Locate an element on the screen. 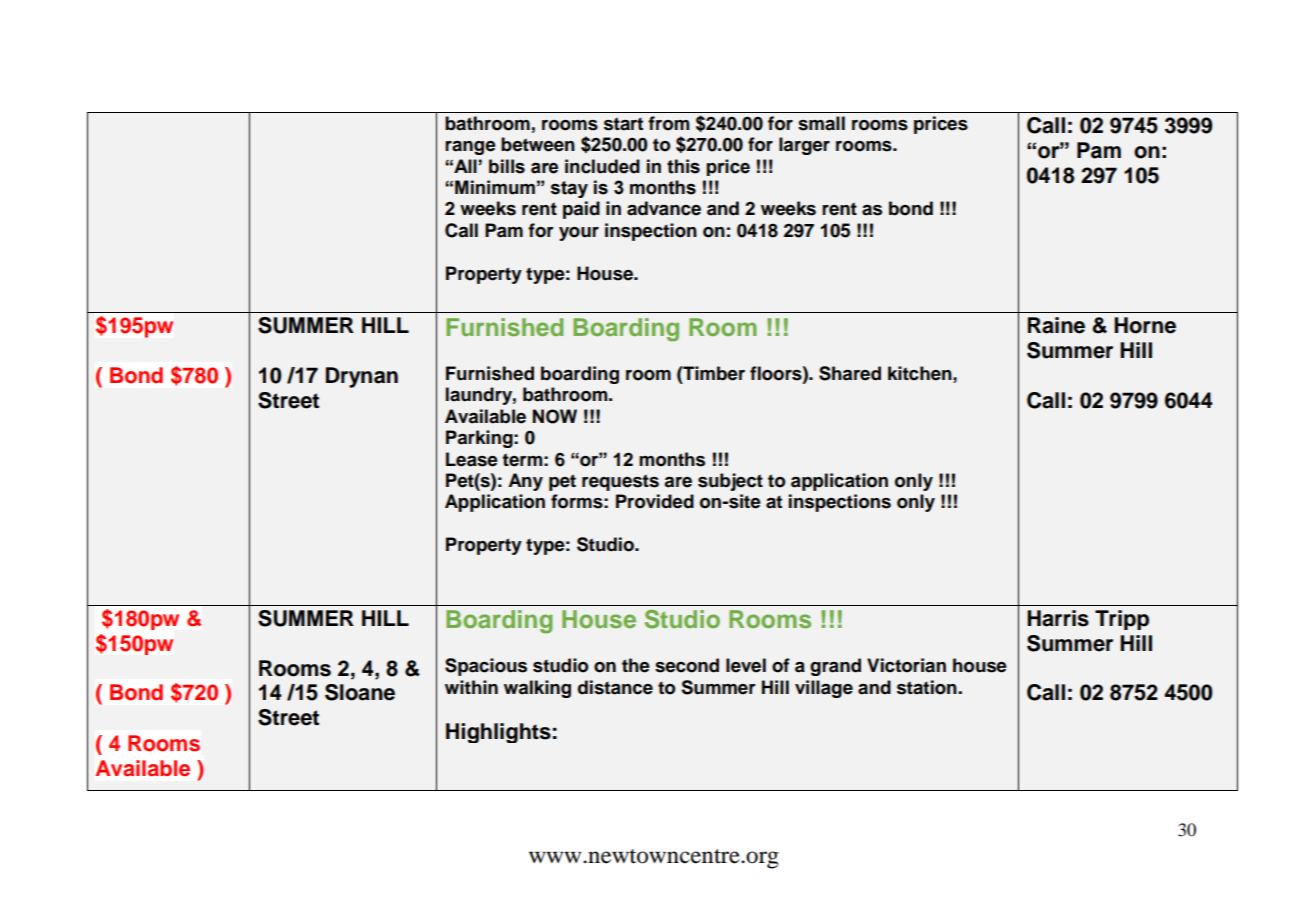 This screenshot has width=1308, height=924. Any is located at coordinates (525, 482).
